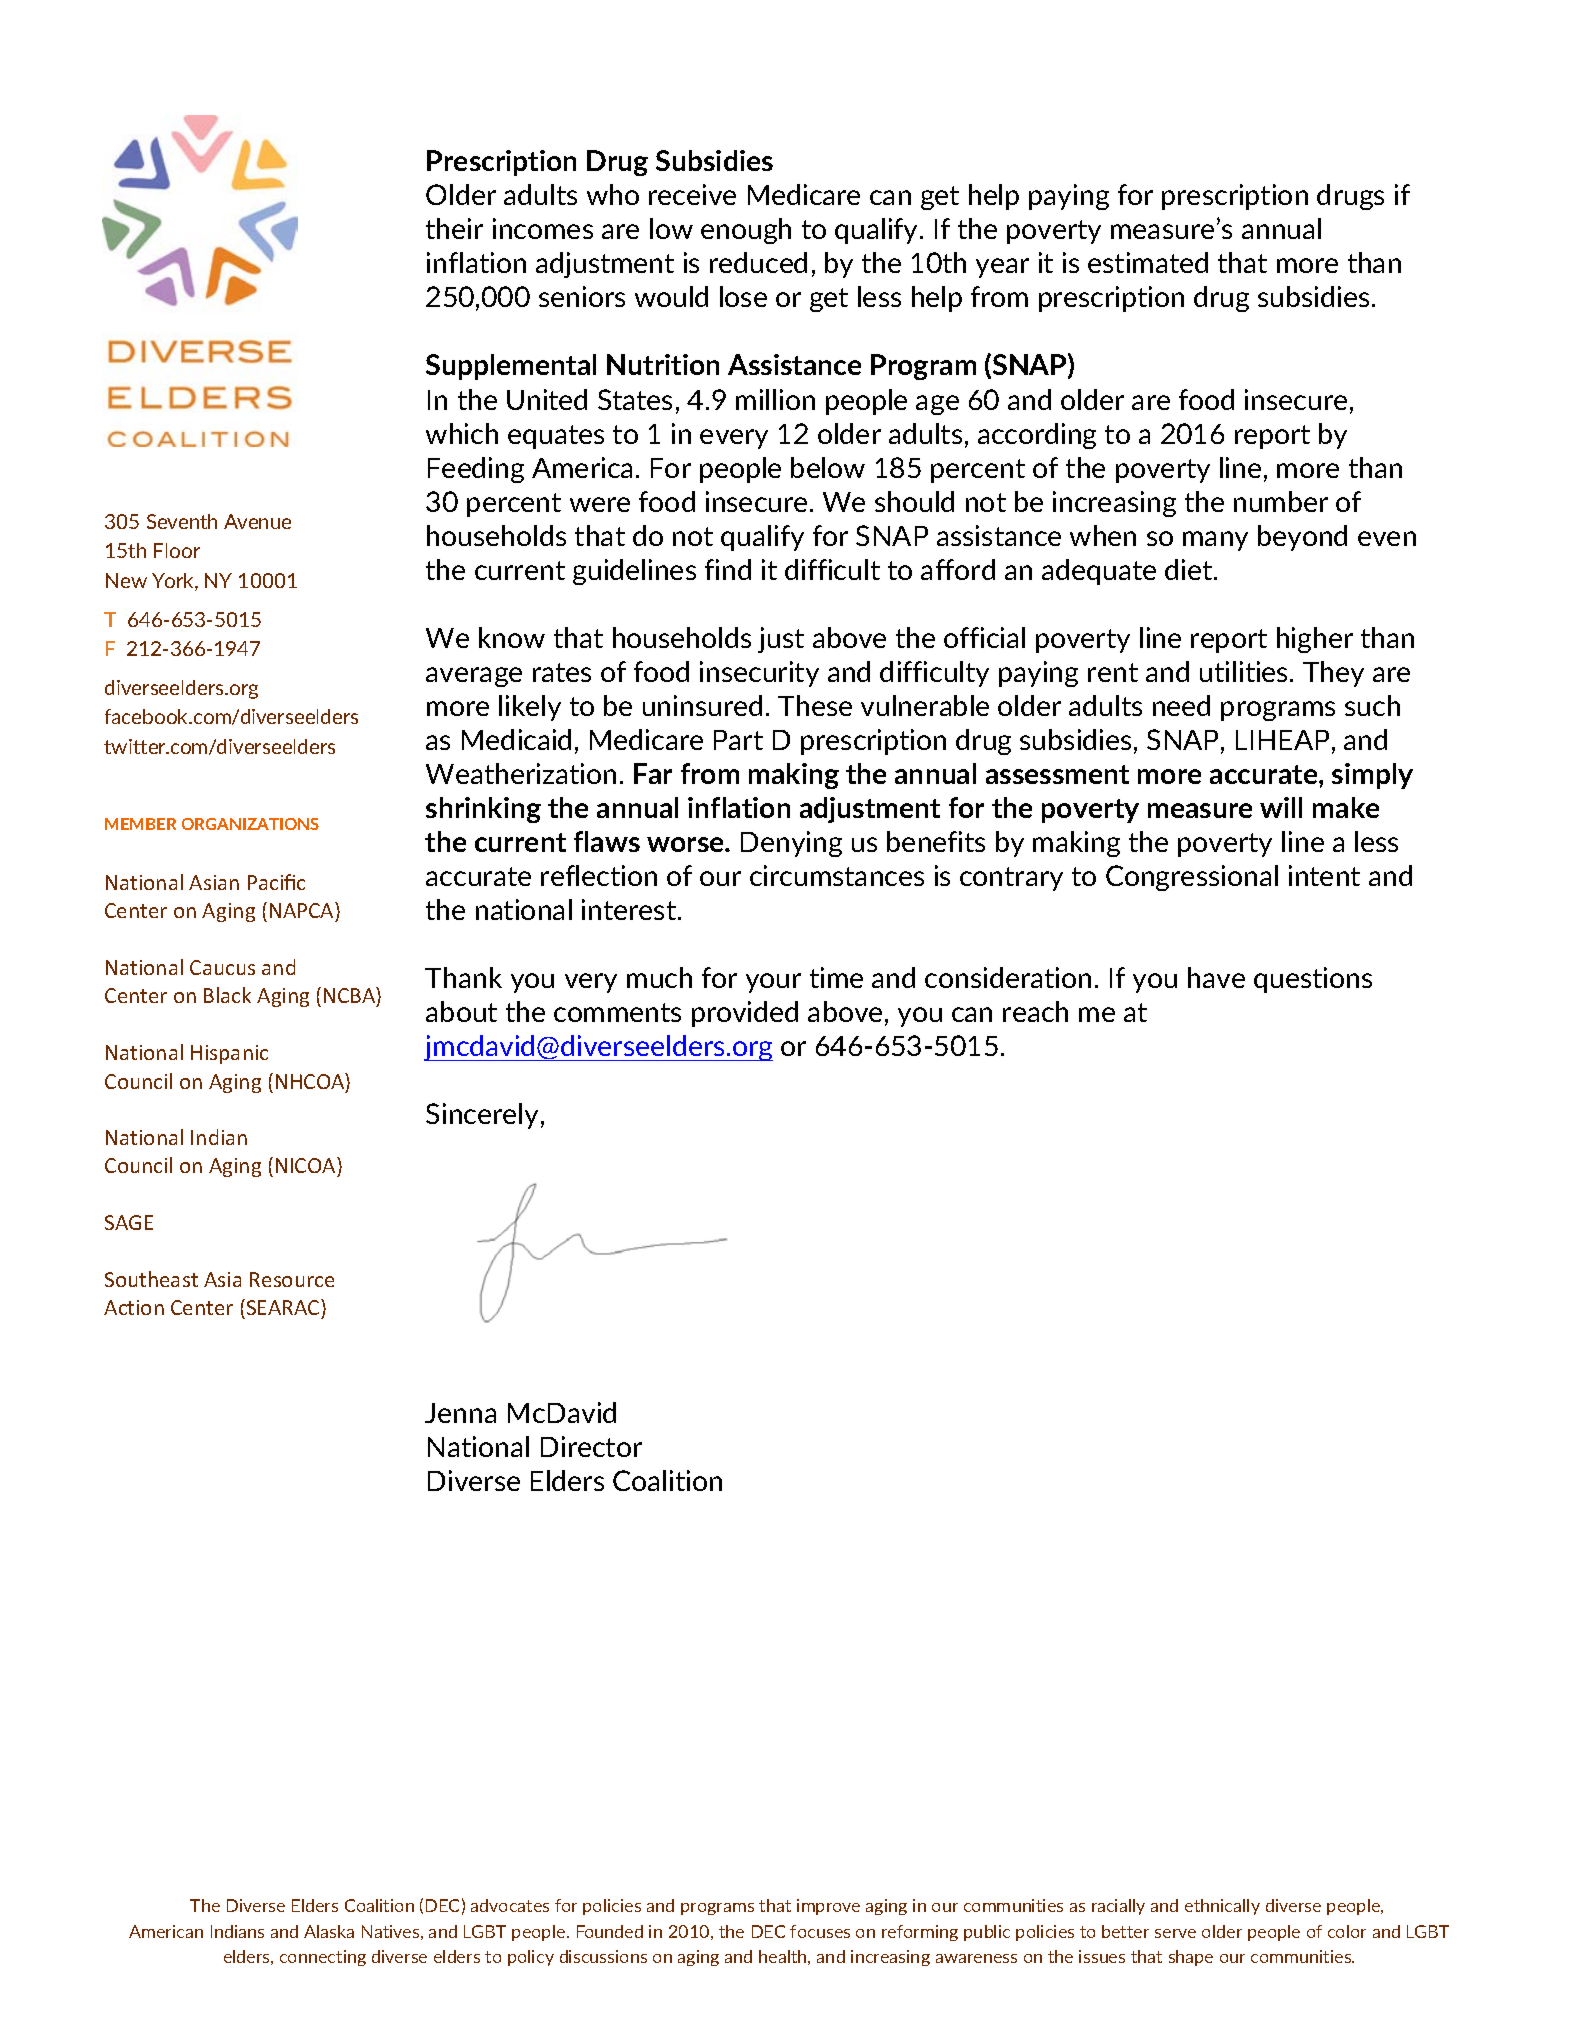 This screenshot has height=2042, width=1578. What do you see at coordinates (1216, 977) in the screenshot?
I see `have` at bounding box center [1216, 977].
